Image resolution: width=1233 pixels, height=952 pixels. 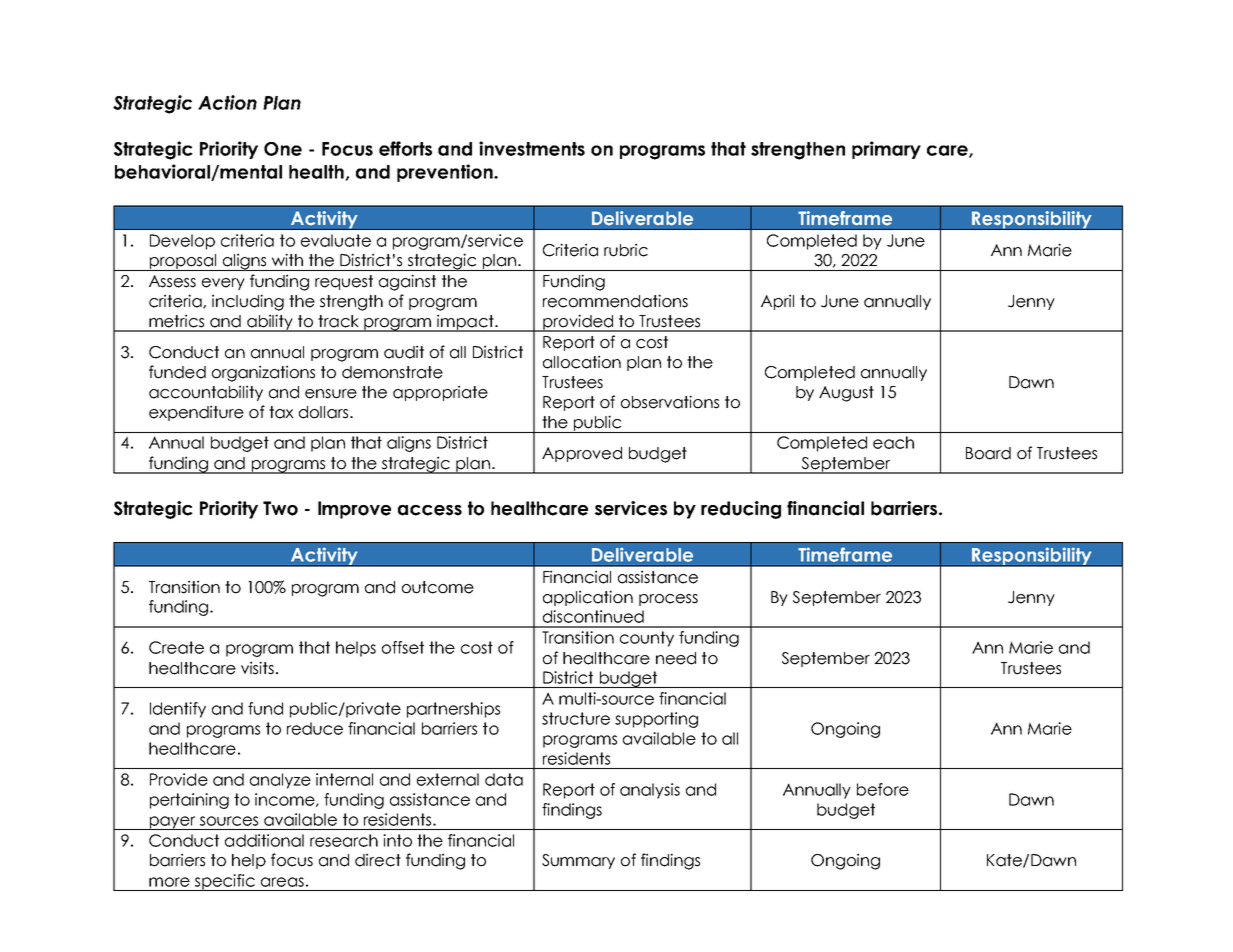 What do you see at coordinates (668, 600) in the screenshot?
I see `process` at bounding box center [668, 600].
